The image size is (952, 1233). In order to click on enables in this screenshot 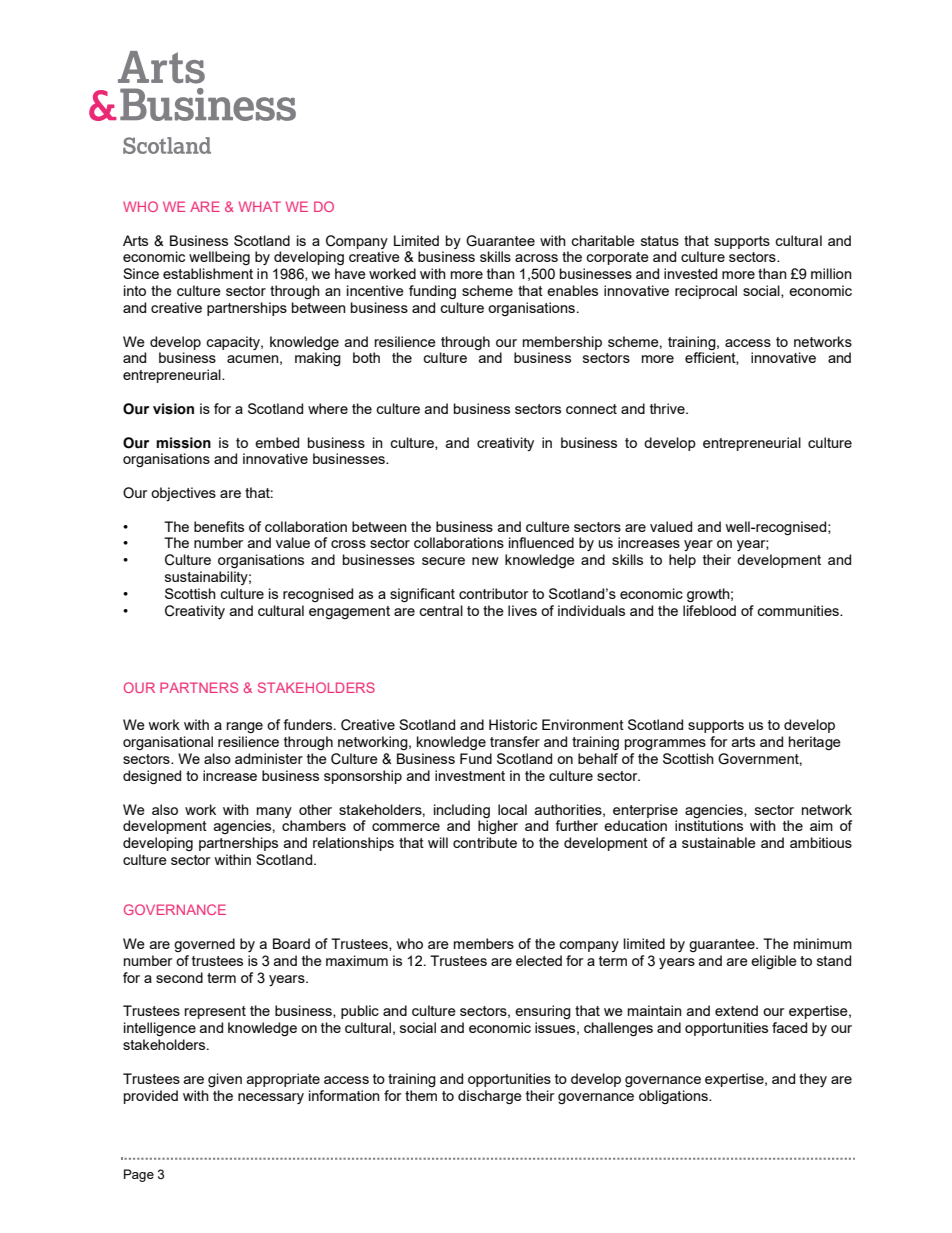, I will do `click(572, 290)`.
